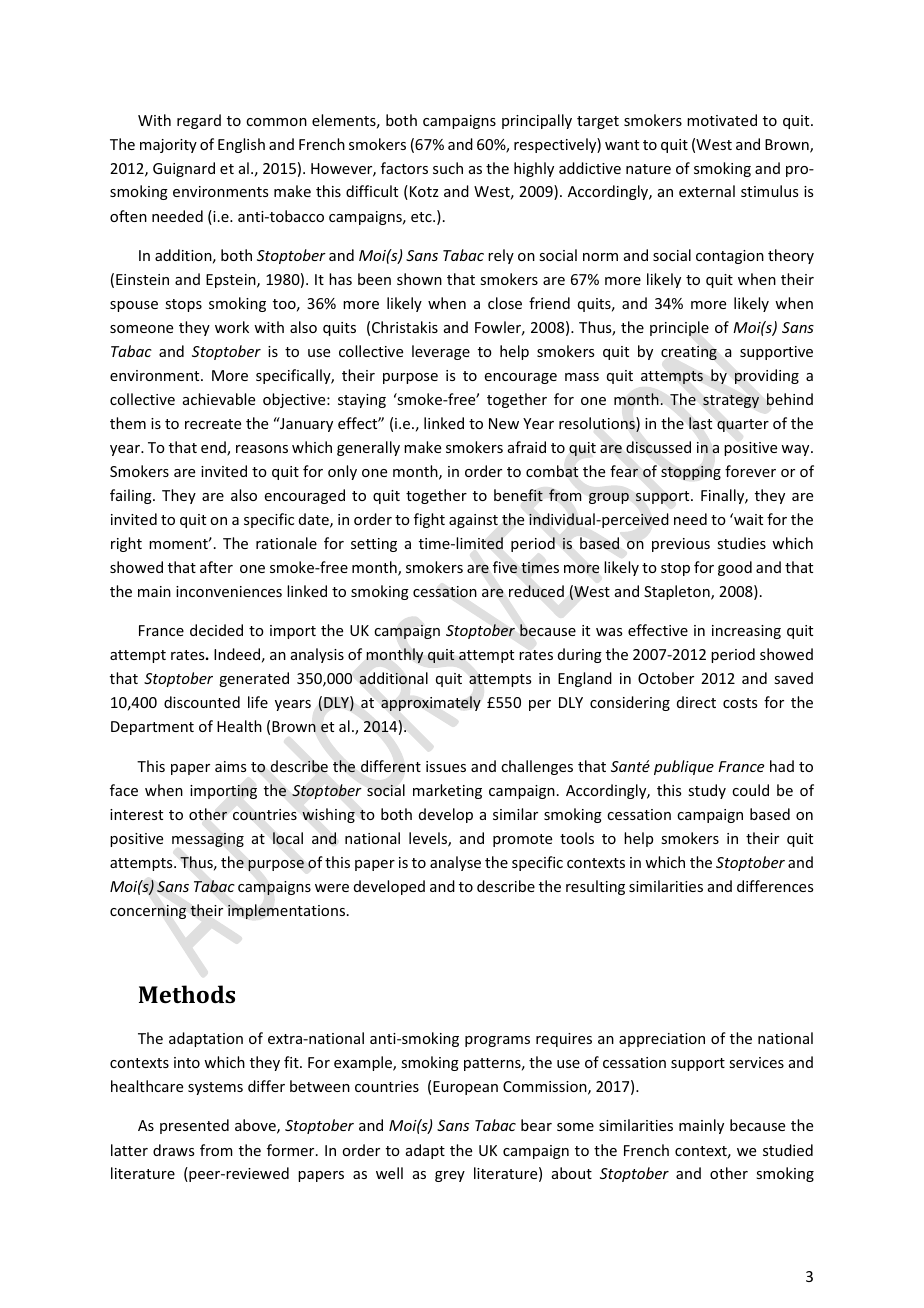 This screenshot has width=924, height=1308. What do you see at coordinates (216, 567) in the screenshot?
I see `after` at bounding box center [216, 567].
